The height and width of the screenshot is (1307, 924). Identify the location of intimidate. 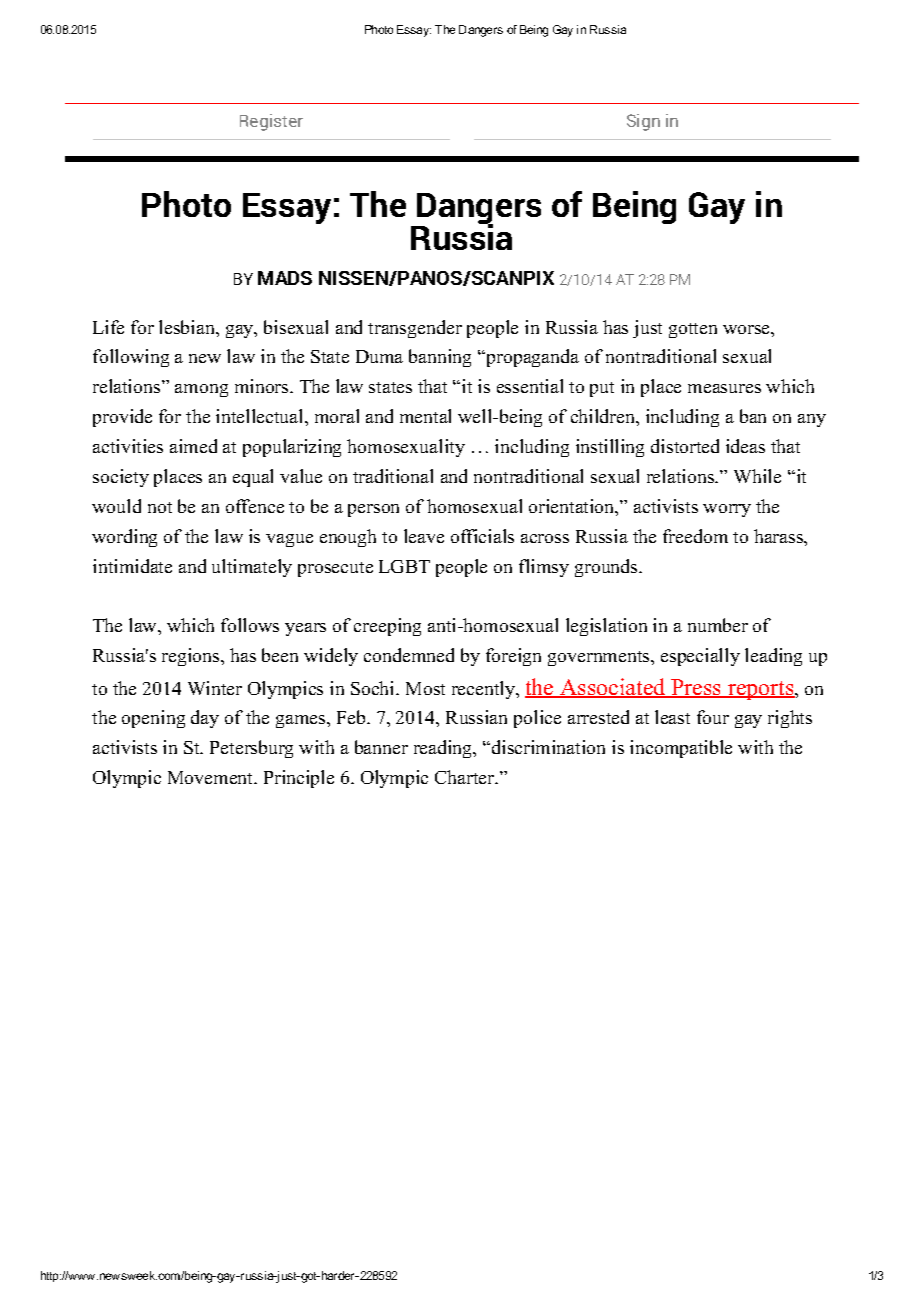
(132, 566).
